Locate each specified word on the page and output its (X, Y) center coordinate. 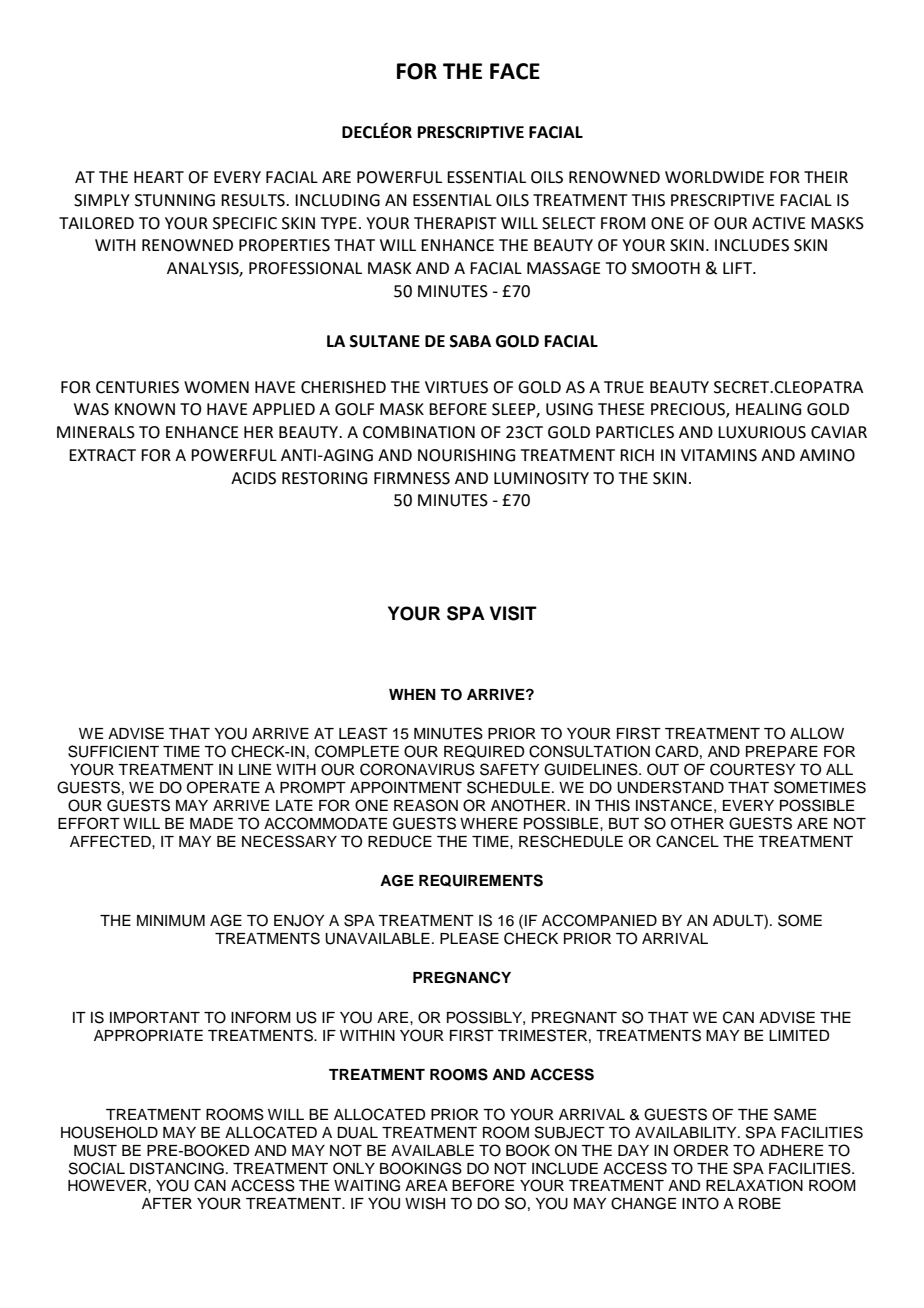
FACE (515, 71)
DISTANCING (177, 1168)
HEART (159, 177)
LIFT (739, 268)
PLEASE (469, 938)
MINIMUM (171, 921)
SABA (470, 341)
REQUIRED (484, 751)
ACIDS (253, 478)
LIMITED (799, 1035)
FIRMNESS (412, 478)
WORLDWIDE (714, 177)
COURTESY (752, 769)
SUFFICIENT (113, 751)
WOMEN (216, 387)
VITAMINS (719, 455)
